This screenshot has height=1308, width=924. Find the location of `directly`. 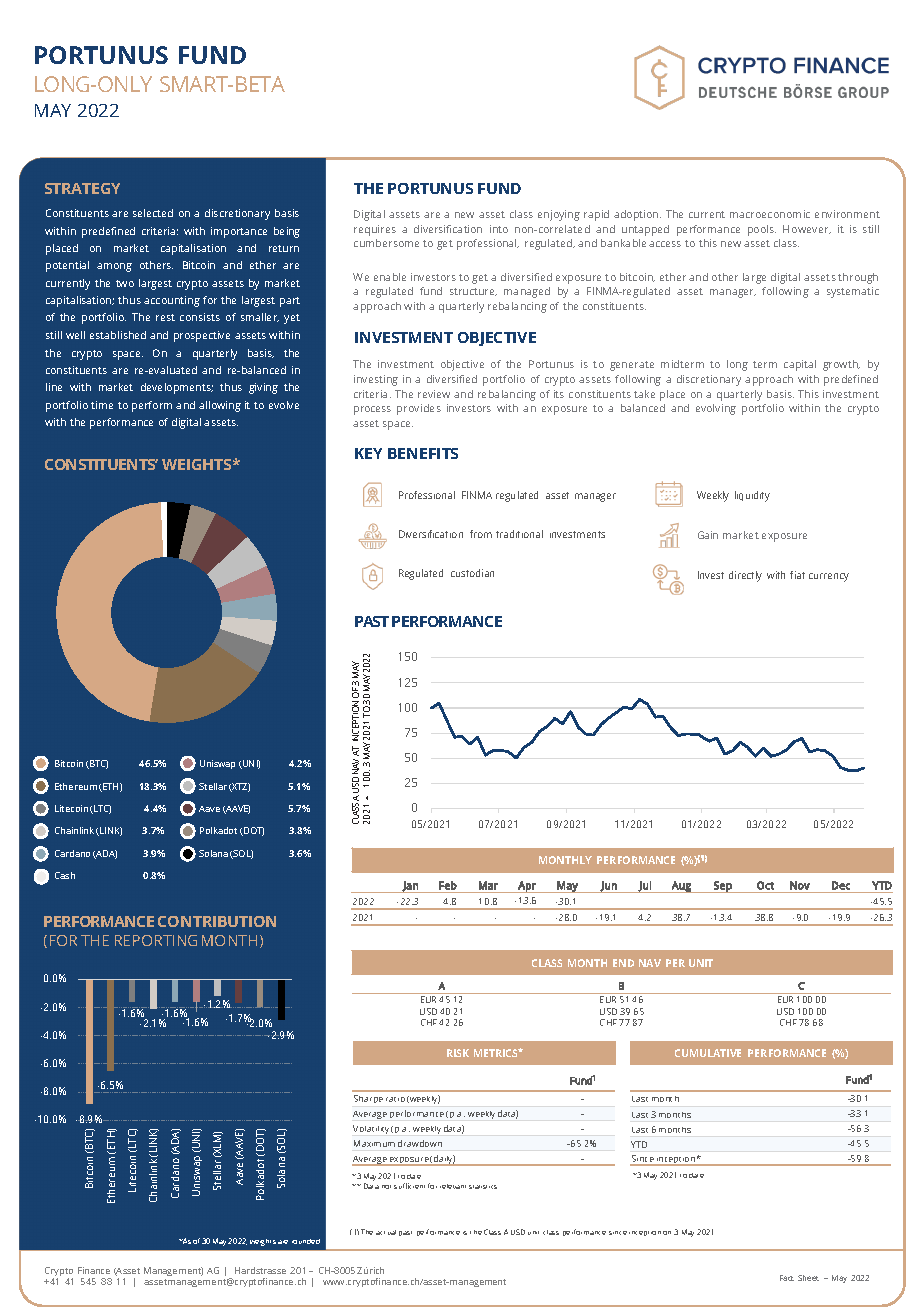

directly is located at coordinates (745, 576).
